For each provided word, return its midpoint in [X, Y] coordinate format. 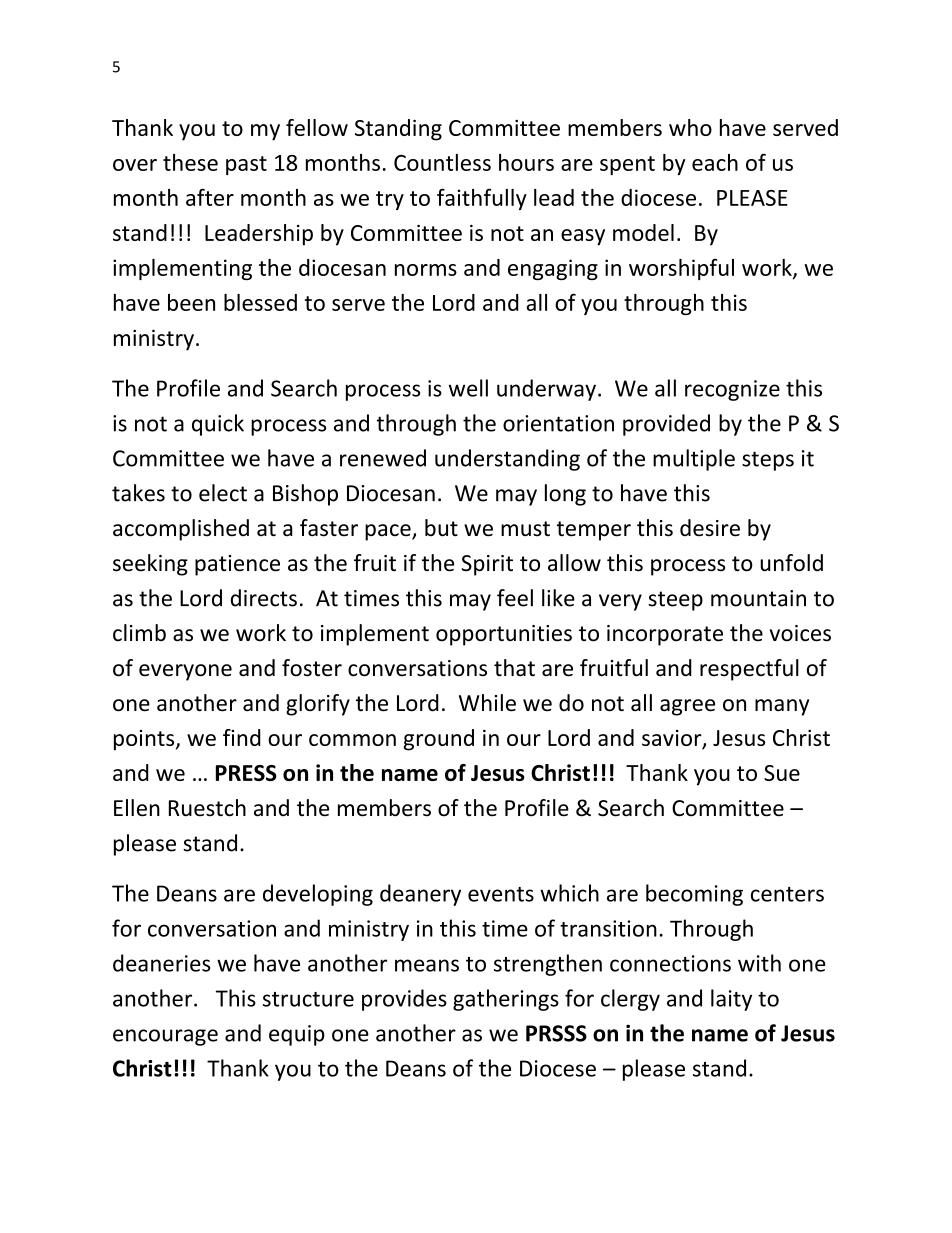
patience [237, 565]
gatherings [506, 1000]
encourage [165, 1037]
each [715, 162]
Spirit [487, 565]
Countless [442, 162]
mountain [758, 598]
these [190, 162]
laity [731, 1000]
